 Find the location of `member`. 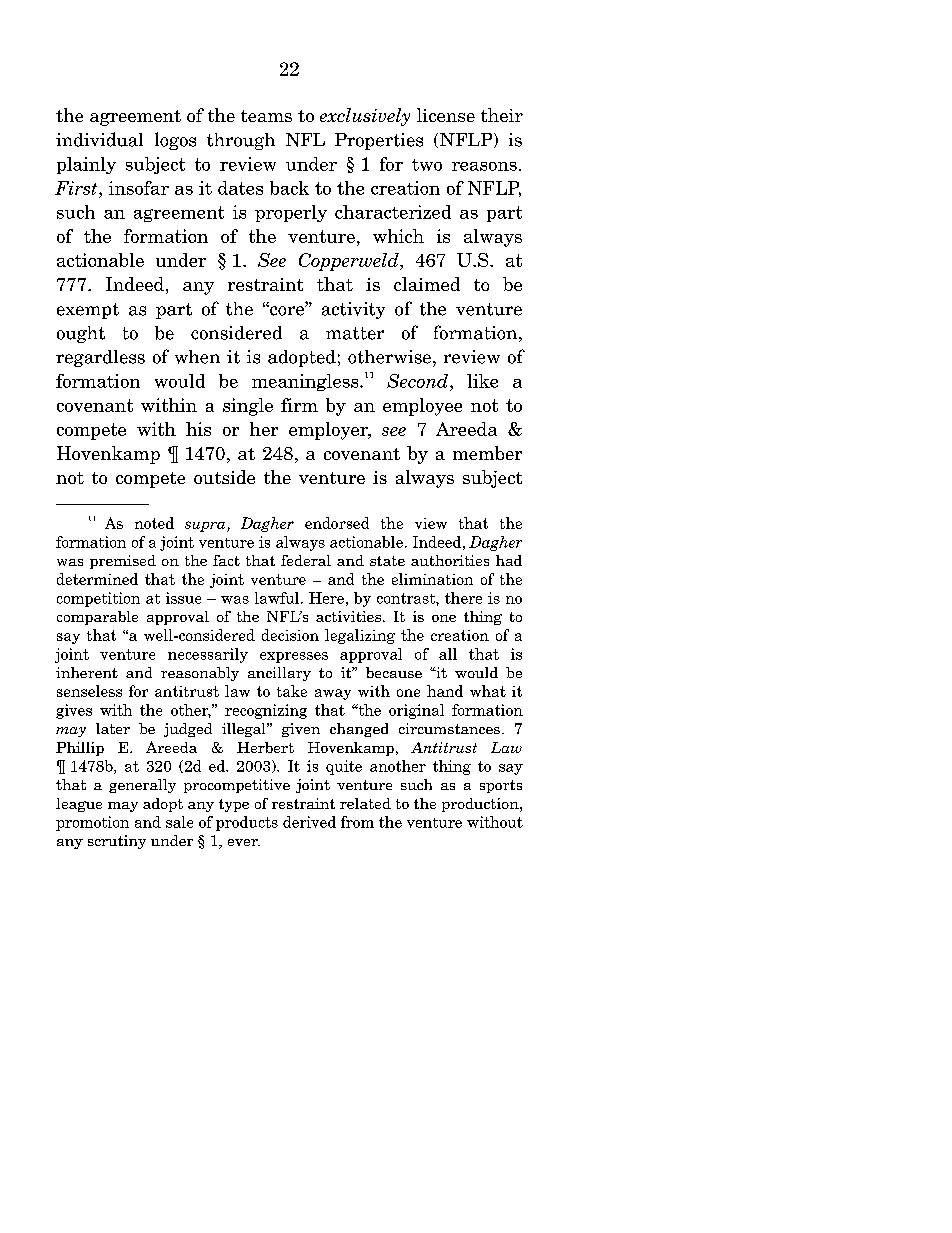

member is located at coordinates (487, 453).
